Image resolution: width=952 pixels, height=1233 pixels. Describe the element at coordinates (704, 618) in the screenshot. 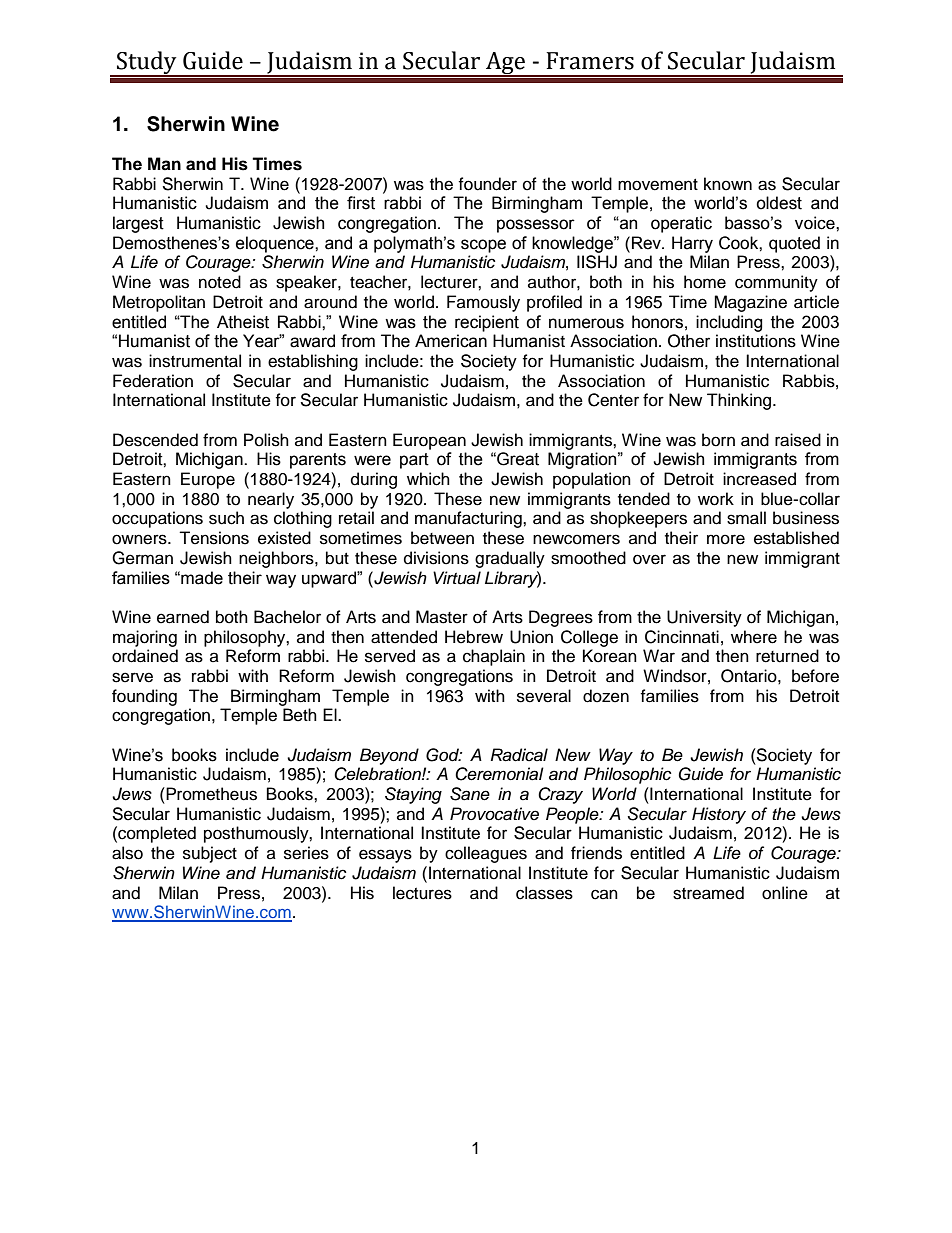

I see `University` at that location.
